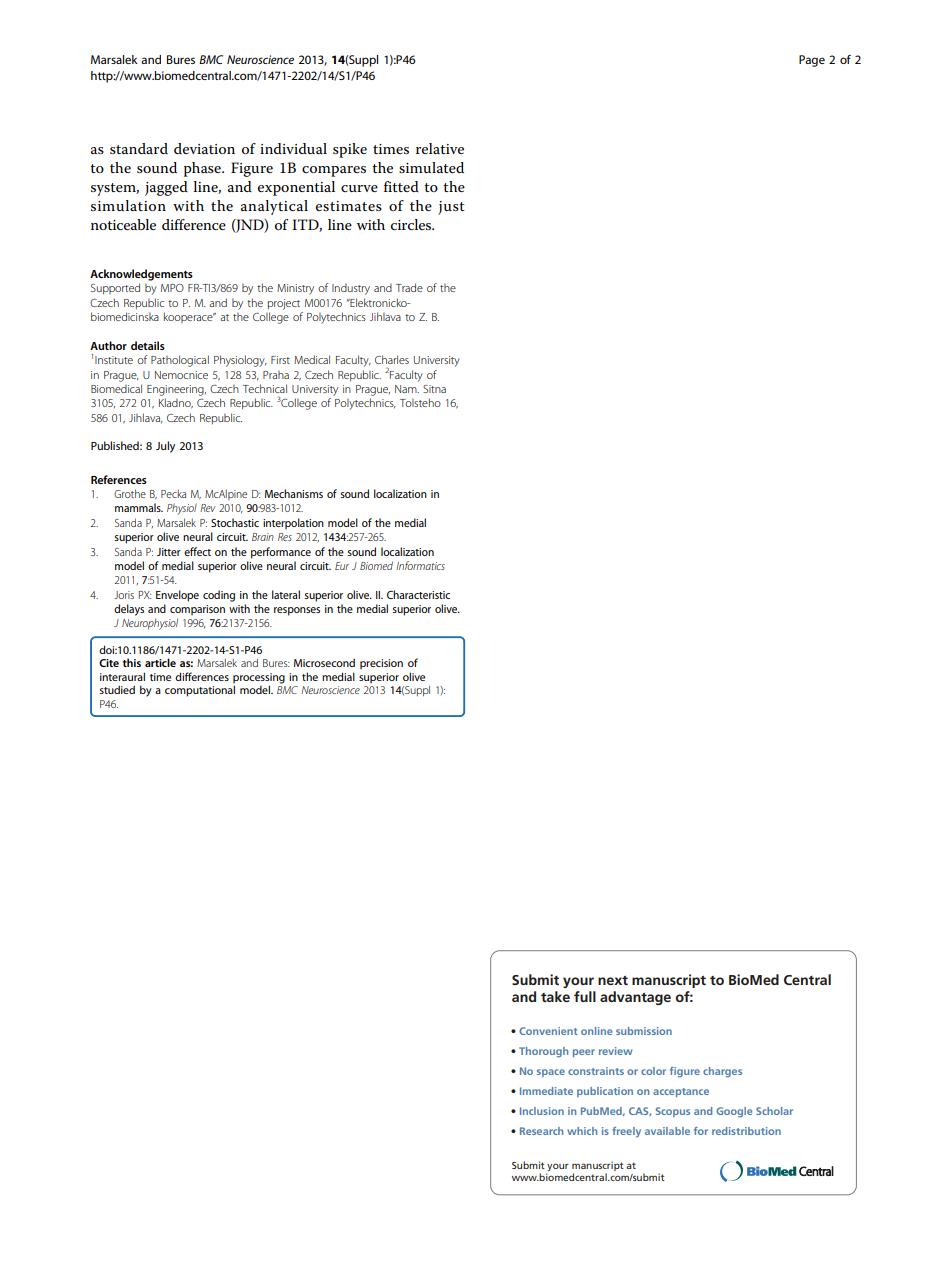  What do you see at coordinates (440, 148) in the page?
I see `relative` at bounding box center [440, 148].
